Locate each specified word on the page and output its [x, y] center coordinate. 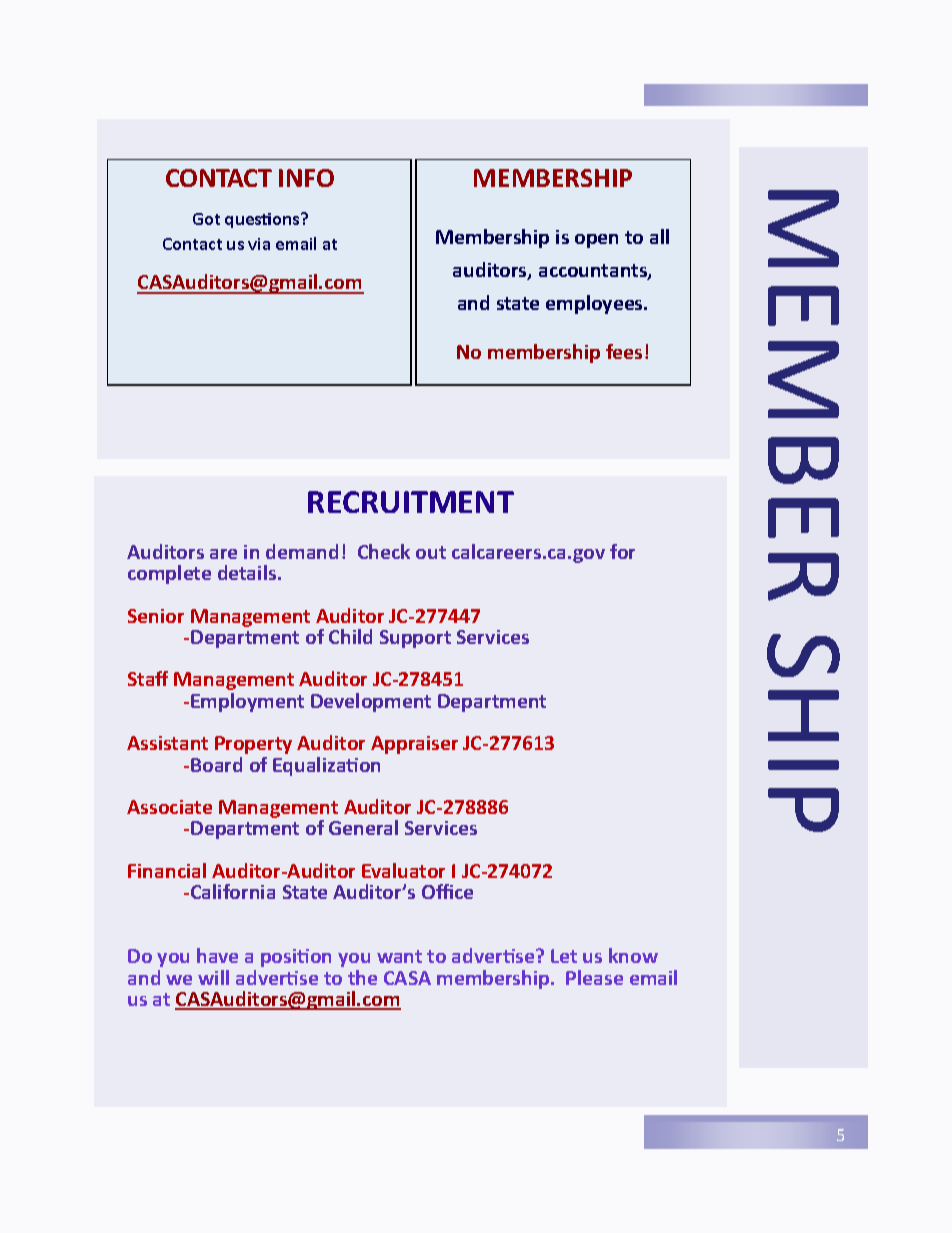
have [217, 955]
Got [206, 219]
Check [384, 551]
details [248, 572]
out [431, 552]
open [596, 241]
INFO [306, 178]
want [399, 956]
